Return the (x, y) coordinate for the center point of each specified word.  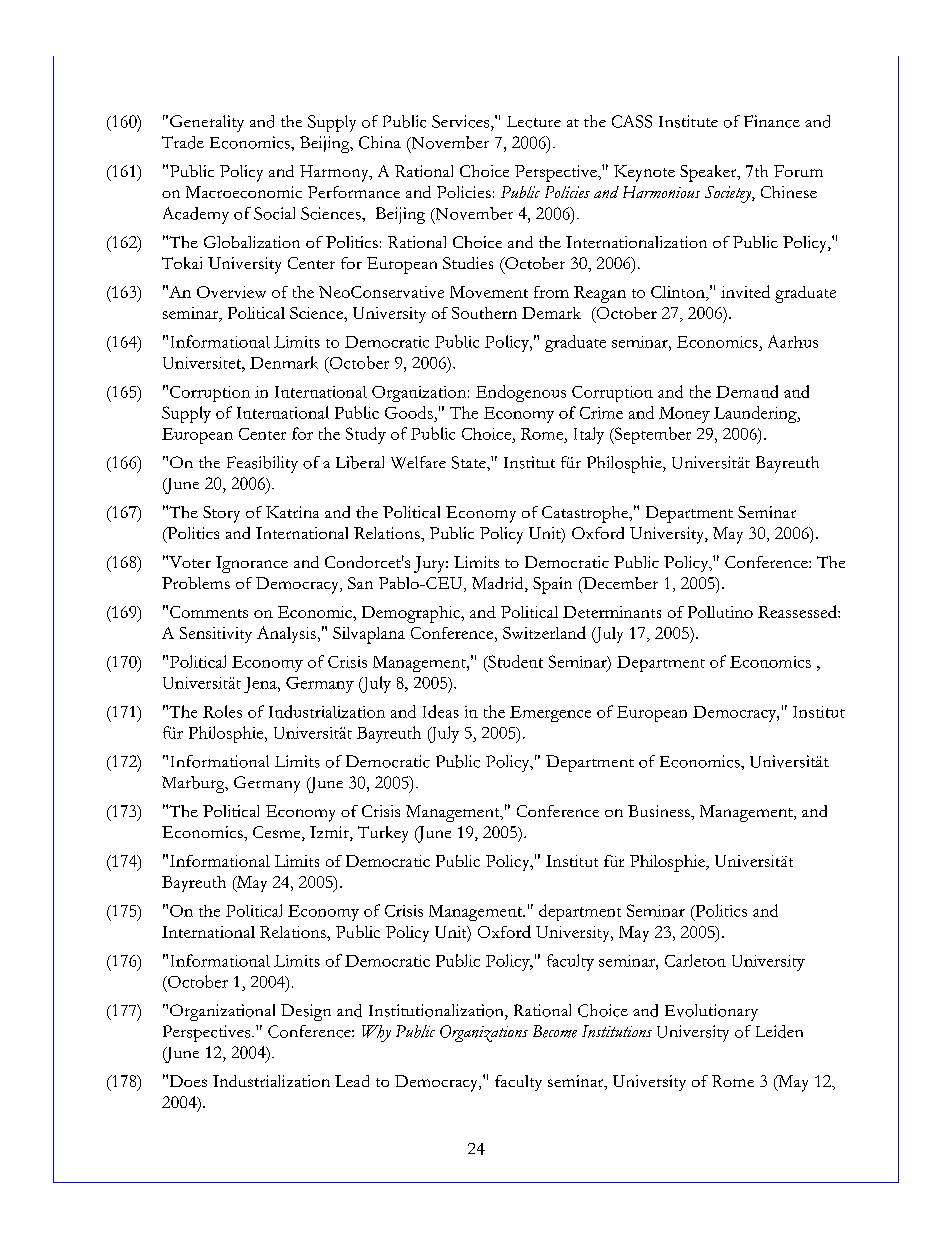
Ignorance (252, 564)
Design (306, 1012)
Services (462, 121)
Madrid (499, 584)
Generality (207, 123)
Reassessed (798, 611)
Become (555, 1031)
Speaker (709, 173)
